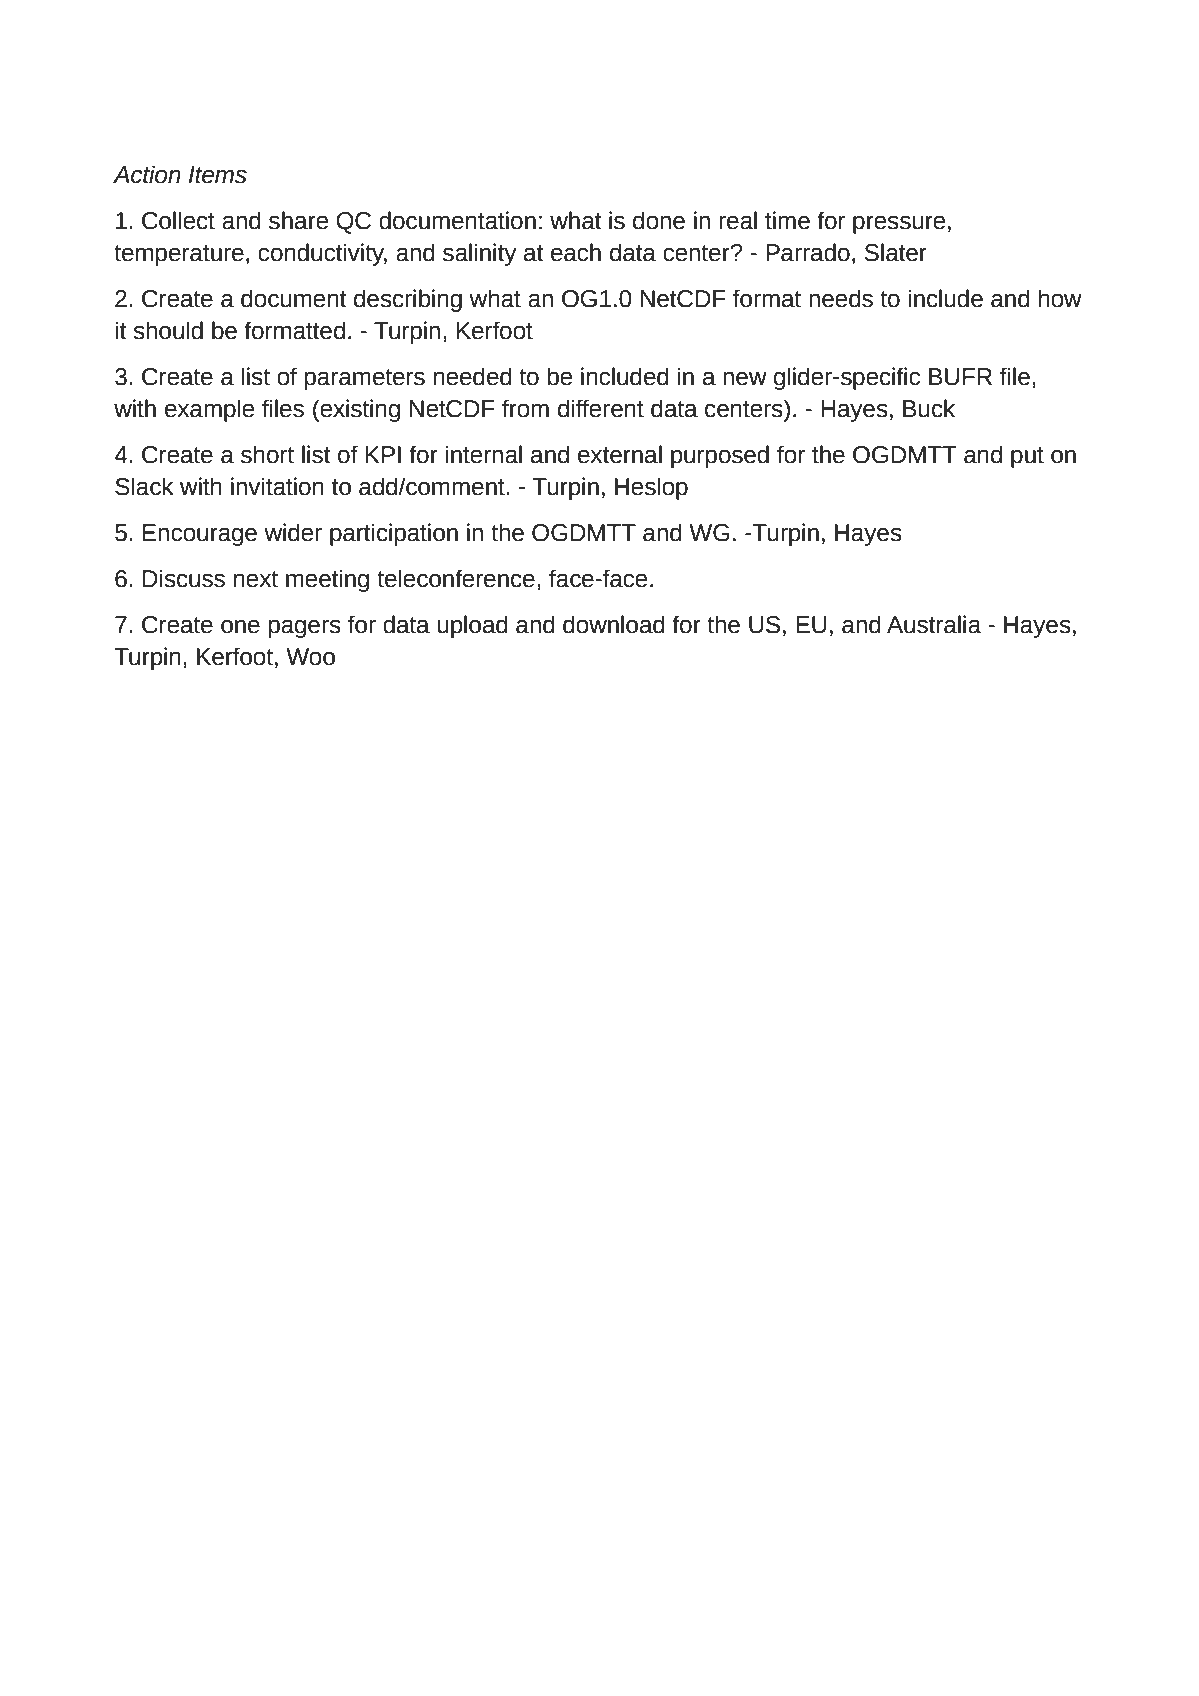 The image size is (1199, 1696). What do you see at coordinates (218, 175) in the document?
I see `Items` at bounding box center [218, 175].
